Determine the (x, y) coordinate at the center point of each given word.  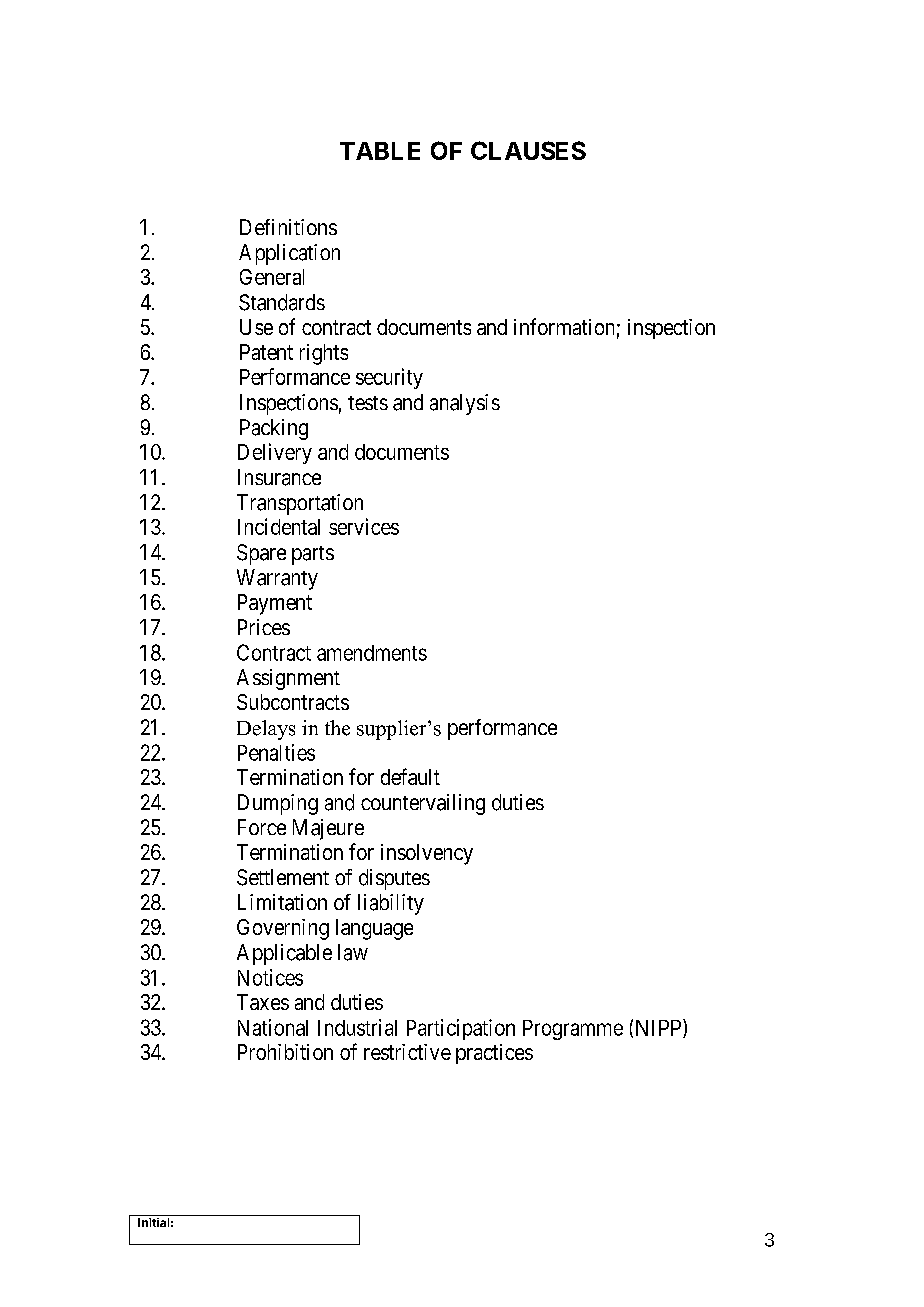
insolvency (427, 854)
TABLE (380, 151)
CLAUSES (528, 150)
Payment (275, 604)
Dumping (278, 804)
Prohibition (285, 1052)
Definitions (288, 227)
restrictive (407, 1052)
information (564, 326)
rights (324, 354)
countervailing (423, 804)
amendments (372, 653)
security (389, 378)
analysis (465, 404)
